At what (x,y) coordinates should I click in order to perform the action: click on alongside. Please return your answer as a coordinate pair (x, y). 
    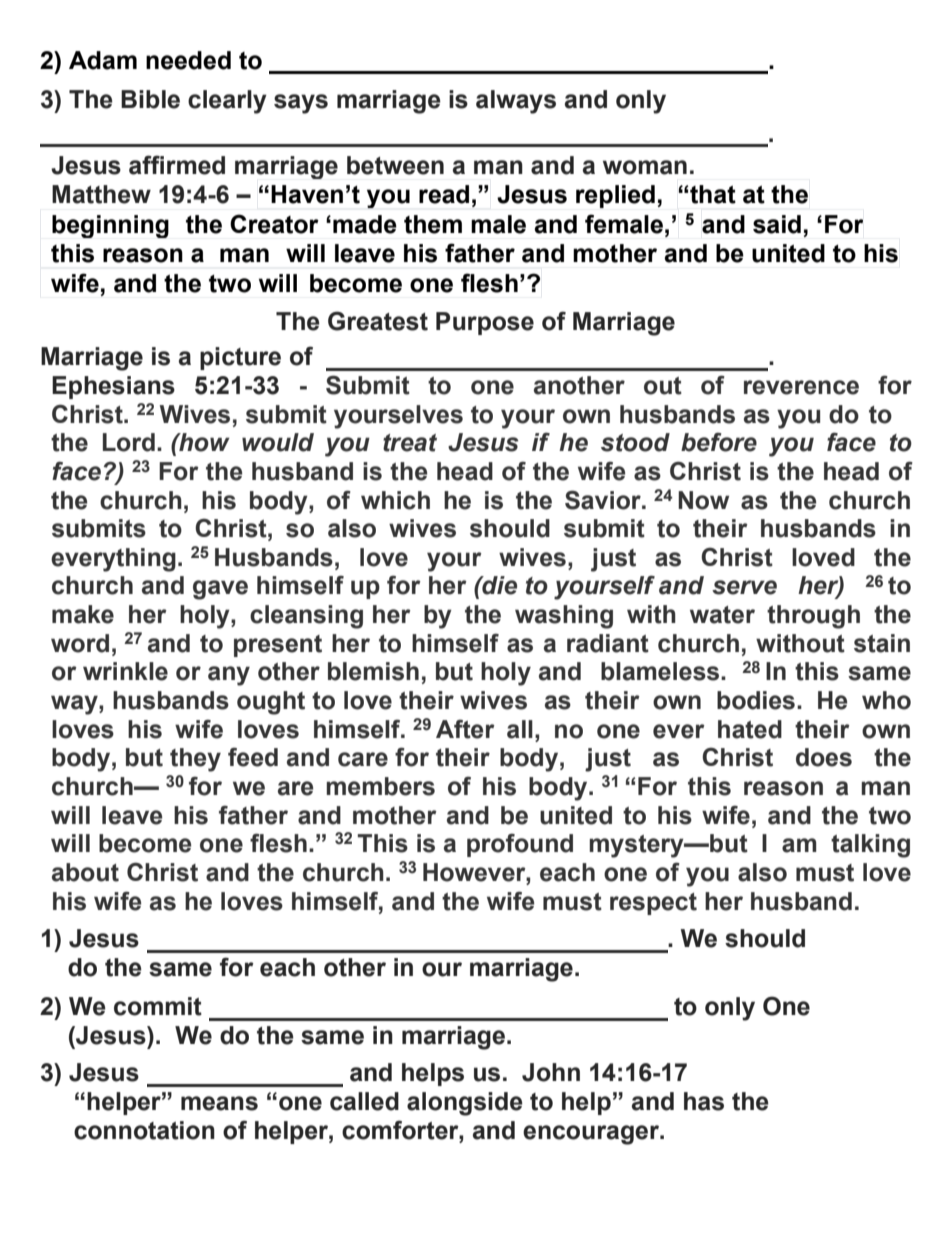
    Looking at the image, I should click on (465, 1104).
